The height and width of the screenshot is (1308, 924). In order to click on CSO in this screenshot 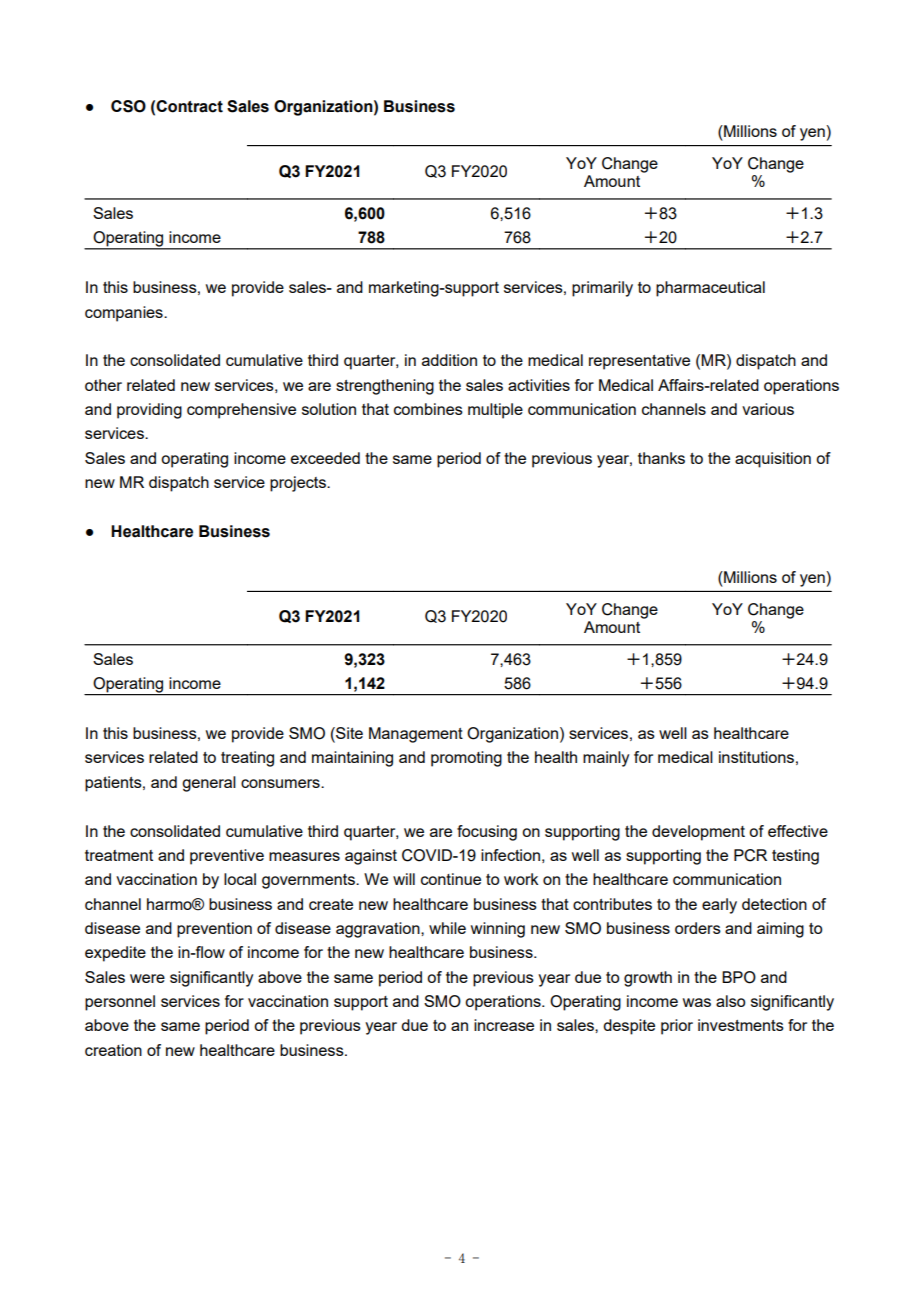, I will do `click(128, 106)`.
